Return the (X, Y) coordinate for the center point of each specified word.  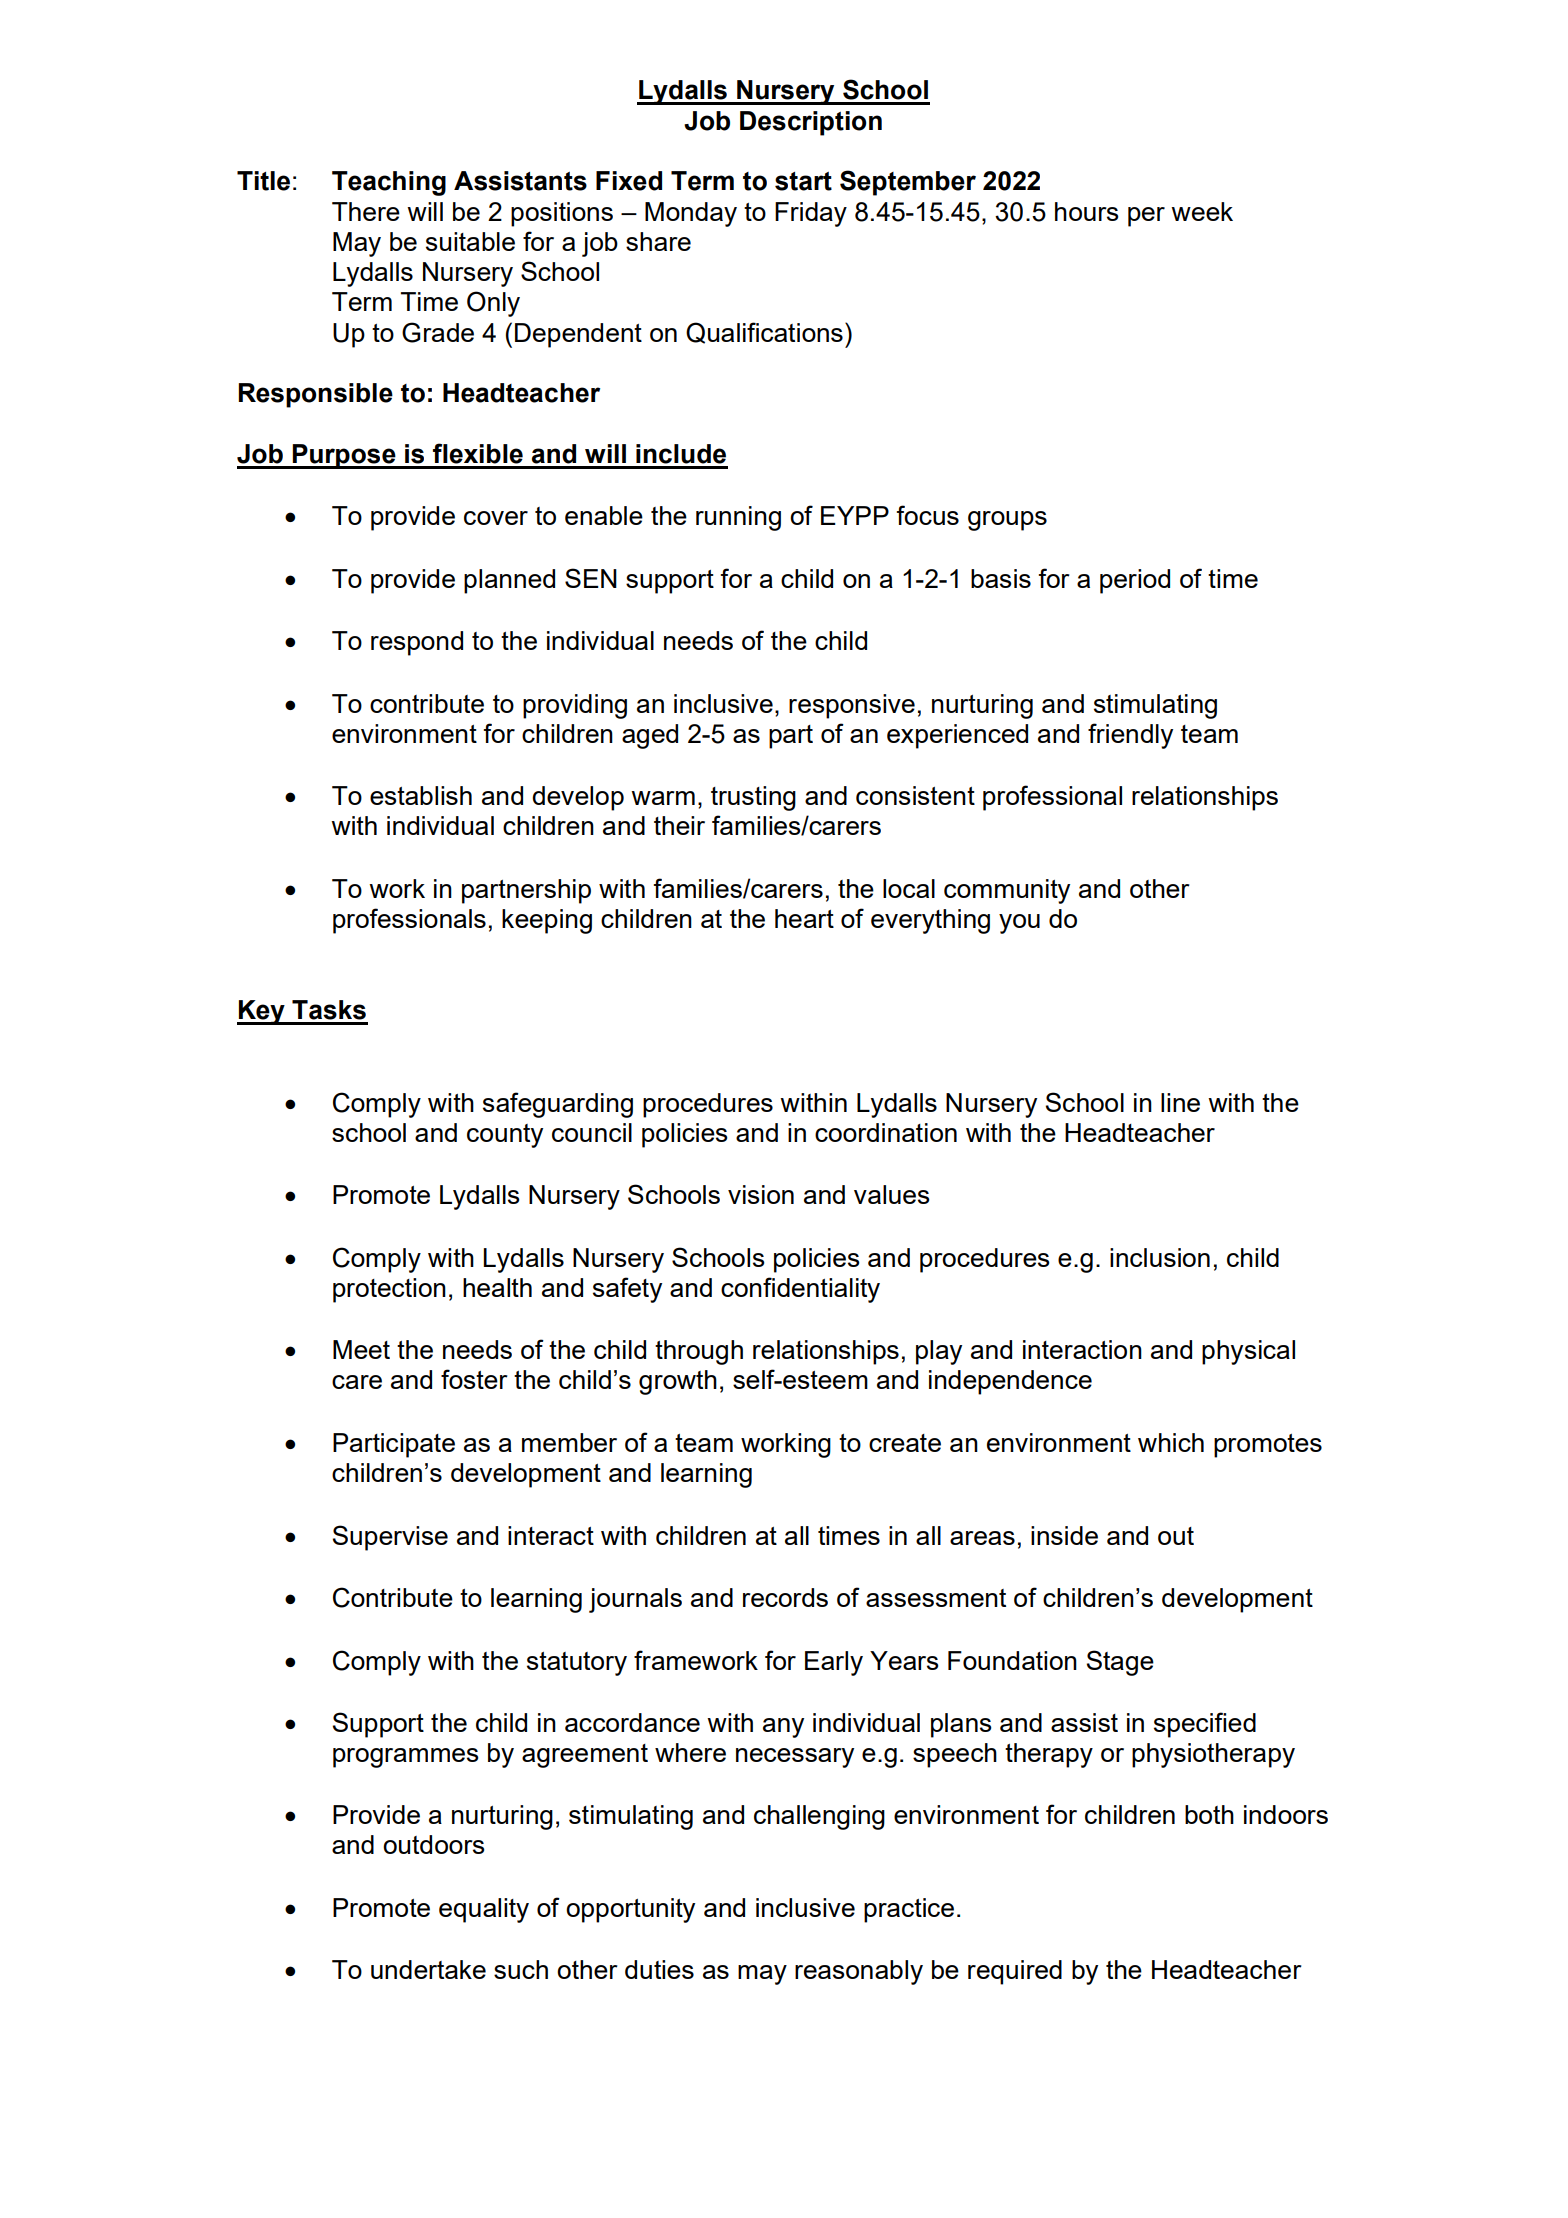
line (1180, 1102)
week (1202, 211)
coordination (886, 1132)
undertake (428, 1969)
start (803, 181)
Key (262, 1012)
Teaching (389, 183)
